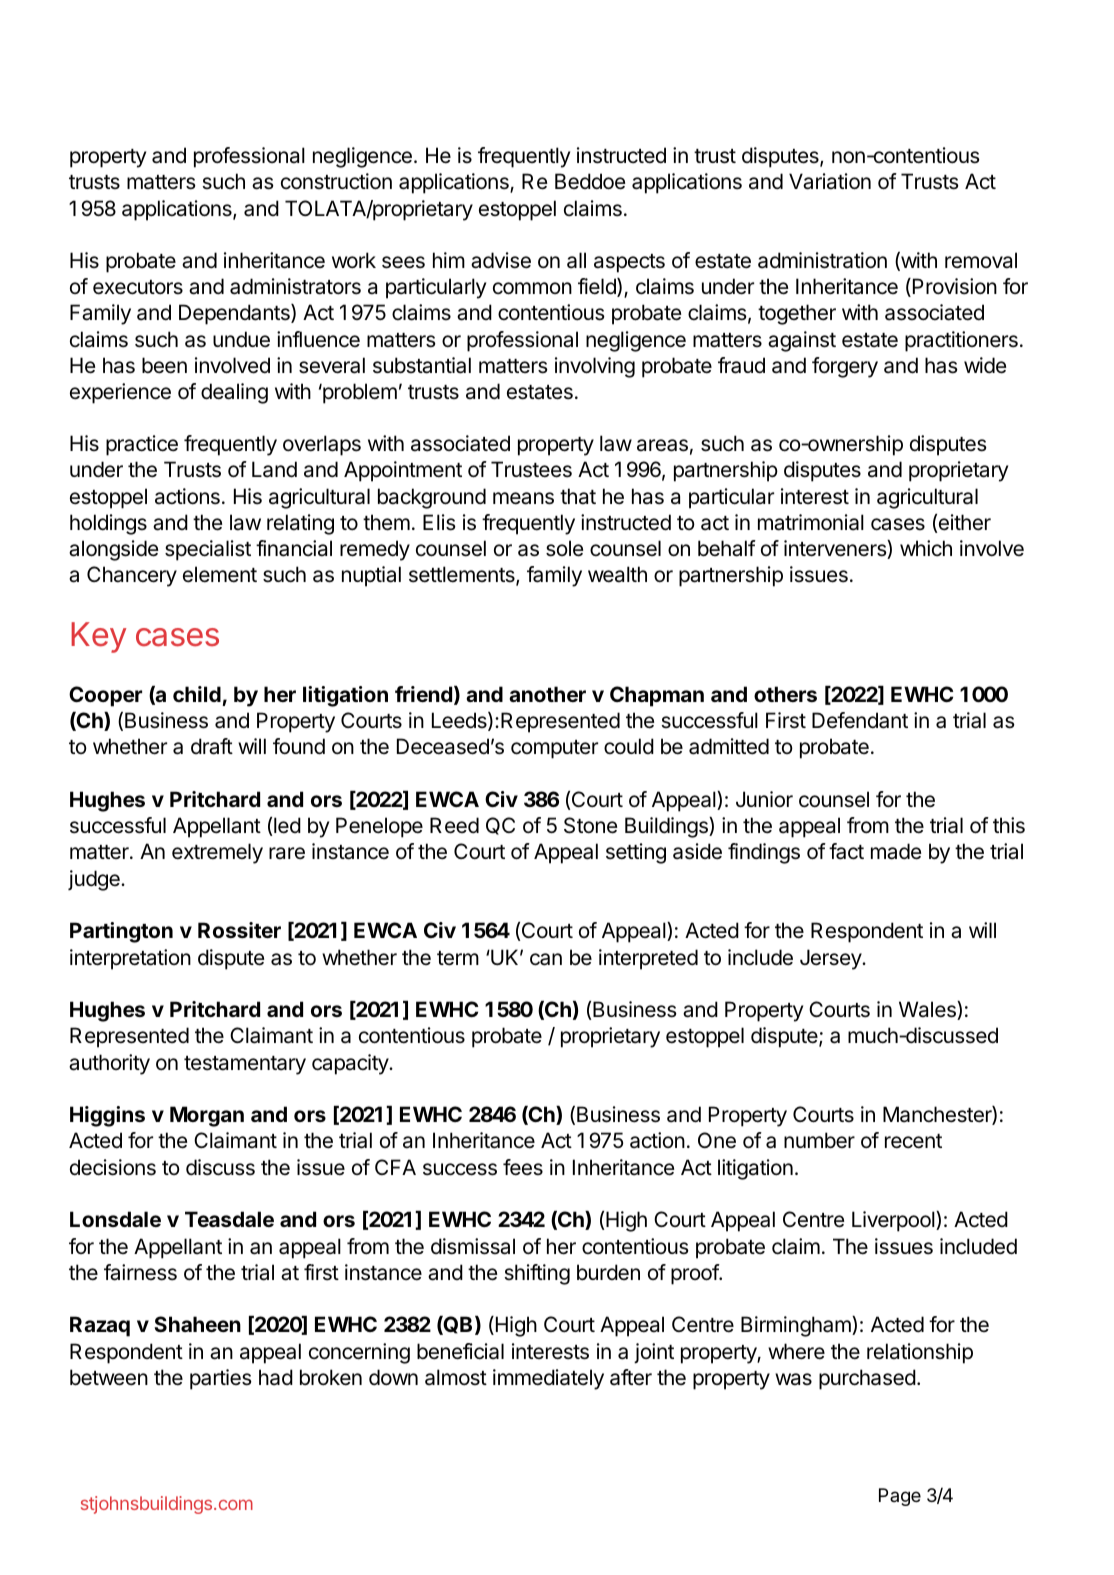 This page has height=1575, width=1114. Describe the element at coordinates (576, 260) in the page. I see `all` at that location.
